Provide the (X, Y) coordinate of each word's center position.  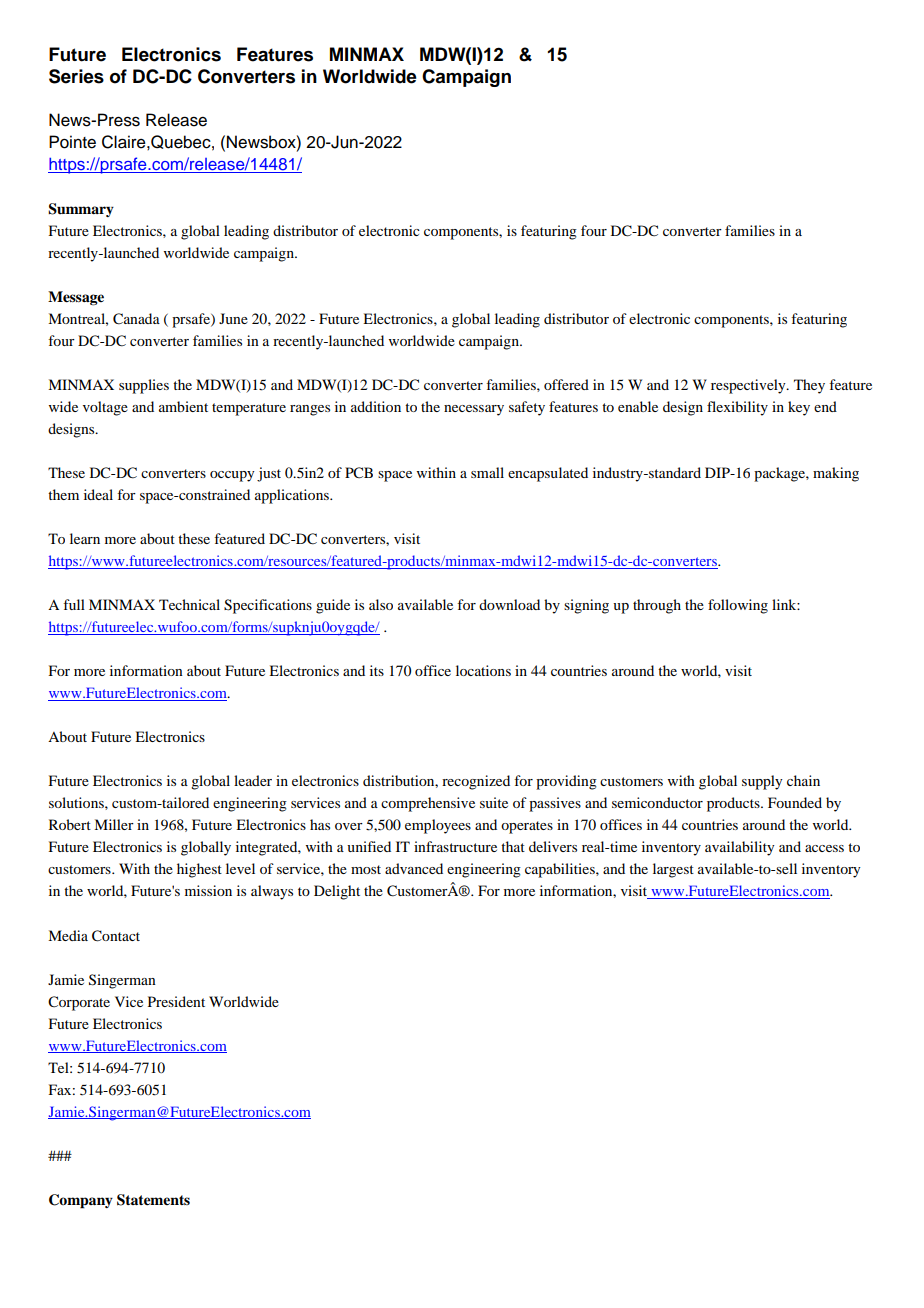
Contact (116, 936)
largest (673, 870)
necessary (474, 410)
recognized (476, 782)
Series (76, 76)
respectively (749, 386)
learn (85, 538)
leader (253, 780)
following (738, 606)
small (487, 472)
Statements (153, 1200)
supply (762, 782)
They (809, 386)
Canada (136, 319)
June (233, 318)
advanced (414, 868)
